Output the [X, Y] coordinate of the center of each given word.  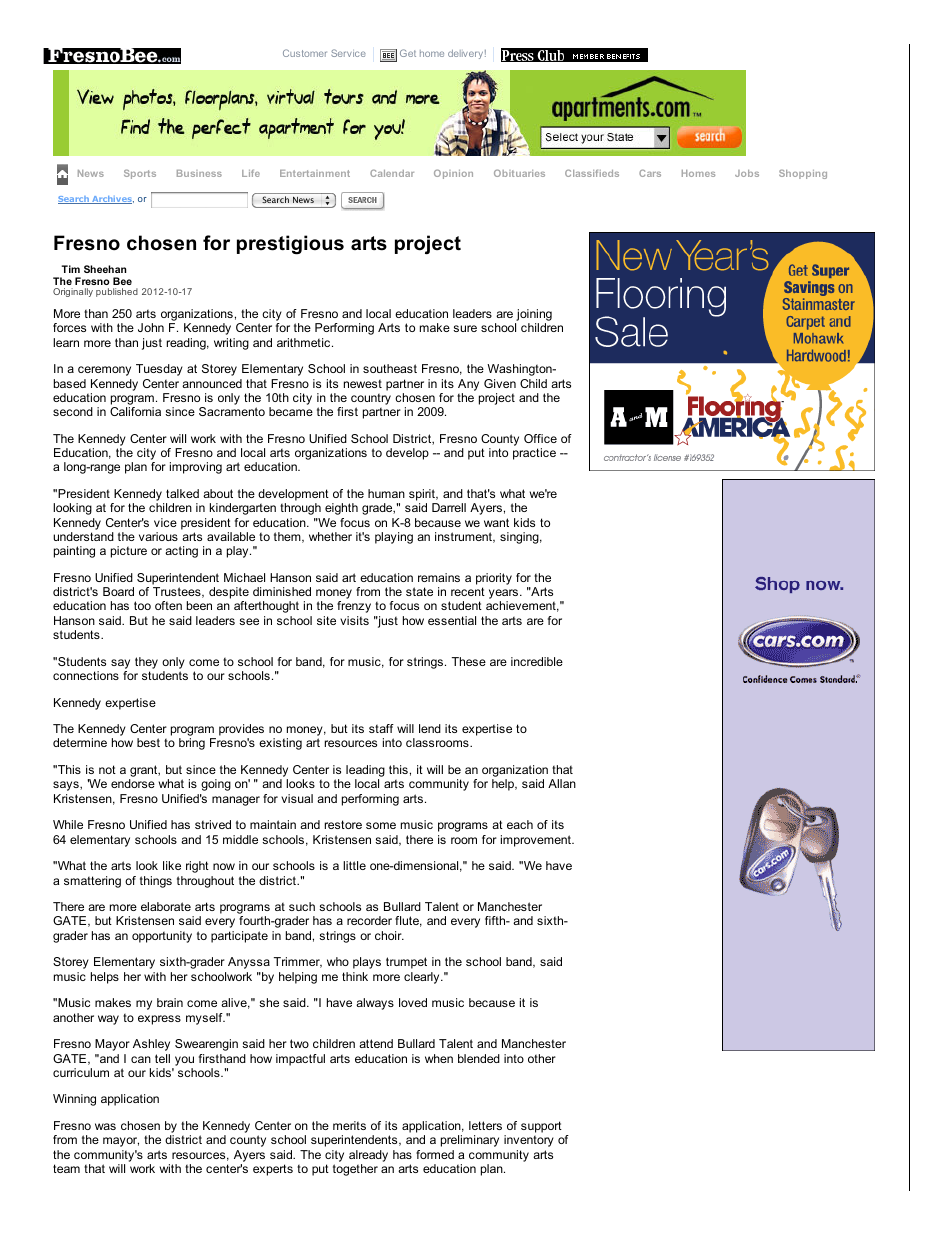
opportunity [162, 937]
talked [182, 493]
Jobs [747, 173]
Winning [74, 1100]
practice [534, 454]
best [148, 742]
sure [465, 328]
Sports [140, 174]
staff [381, 728]
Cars [650, 173]
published [117, 292]
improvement [537, 841]
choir [389, 935]
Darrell [449, 507]
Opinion [453, 174]
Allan [562, 783]
